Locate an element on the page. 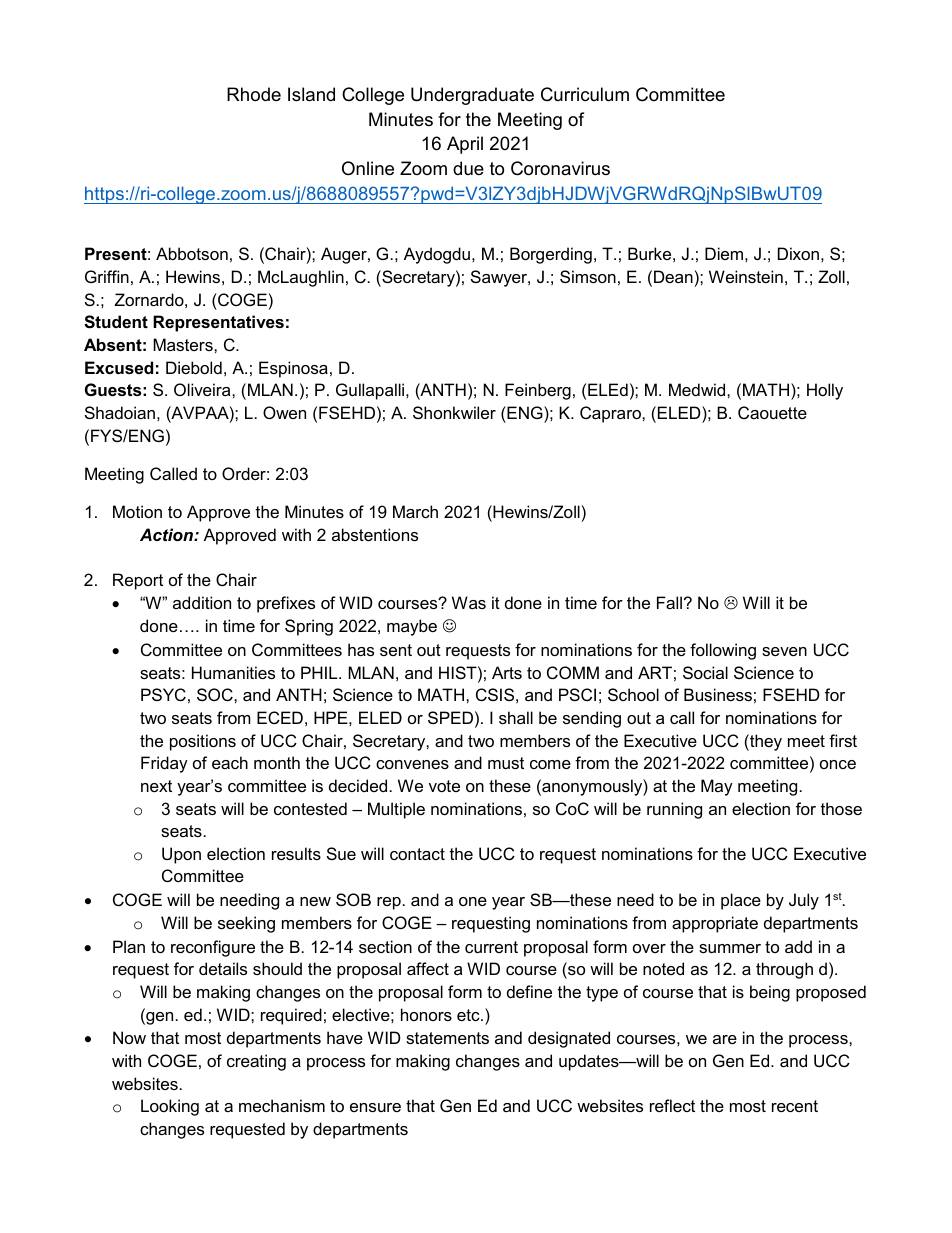  statements is located at coordinates (447, 1038).
